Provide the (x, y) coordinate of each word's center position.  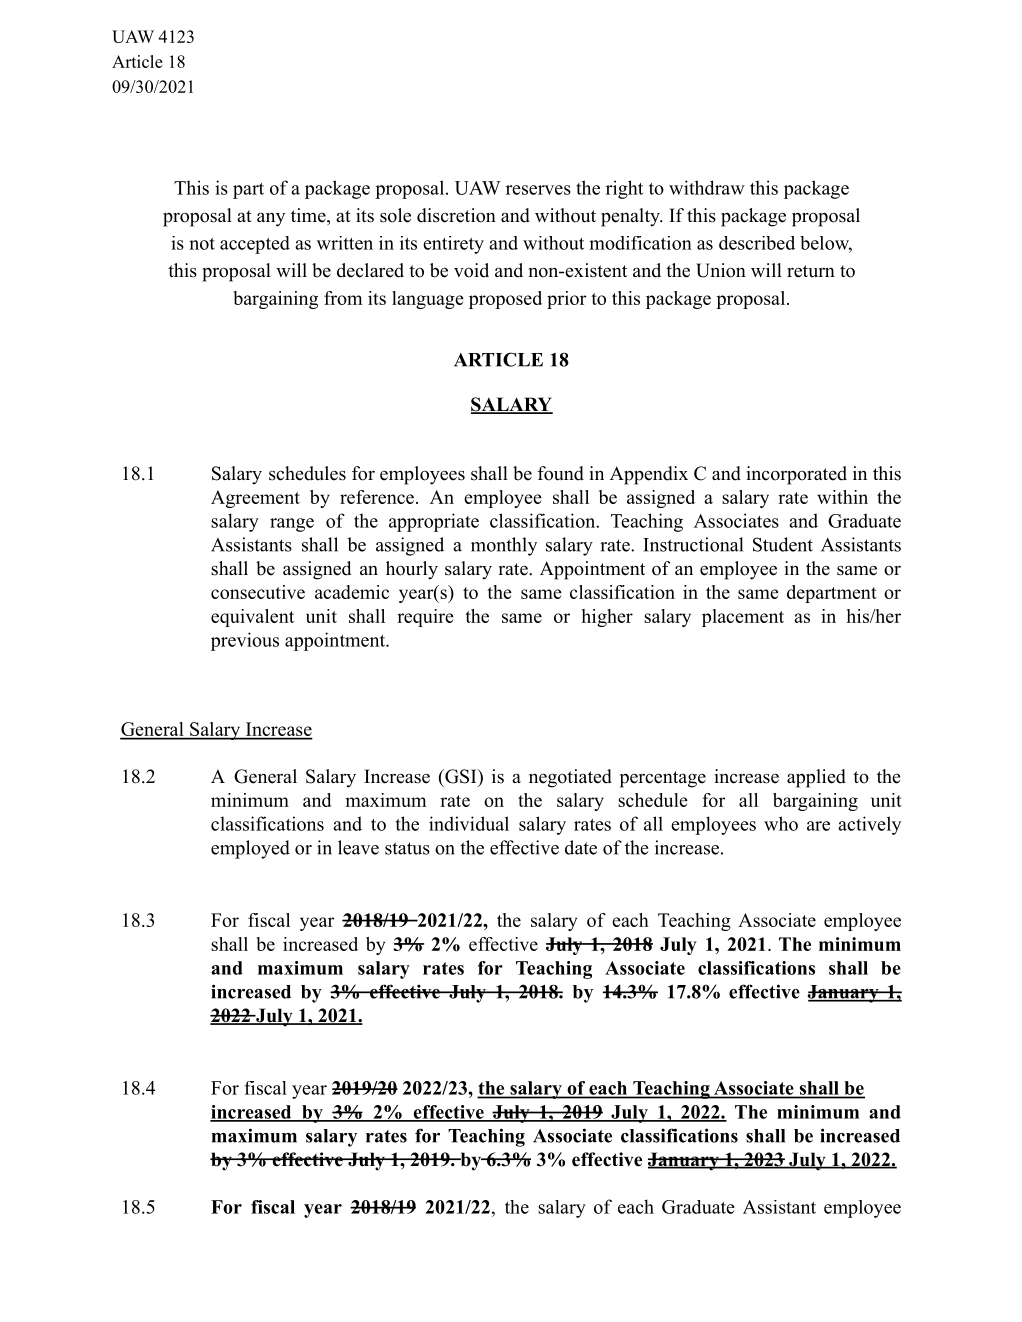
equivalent (252, 618)
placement (743, 618)
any (271, 220)
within (842, 497)
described (757, 243)
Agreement (255, 499)
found (561, 473)
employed (250, 849)
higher (607, 618)
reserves (538, 190)
